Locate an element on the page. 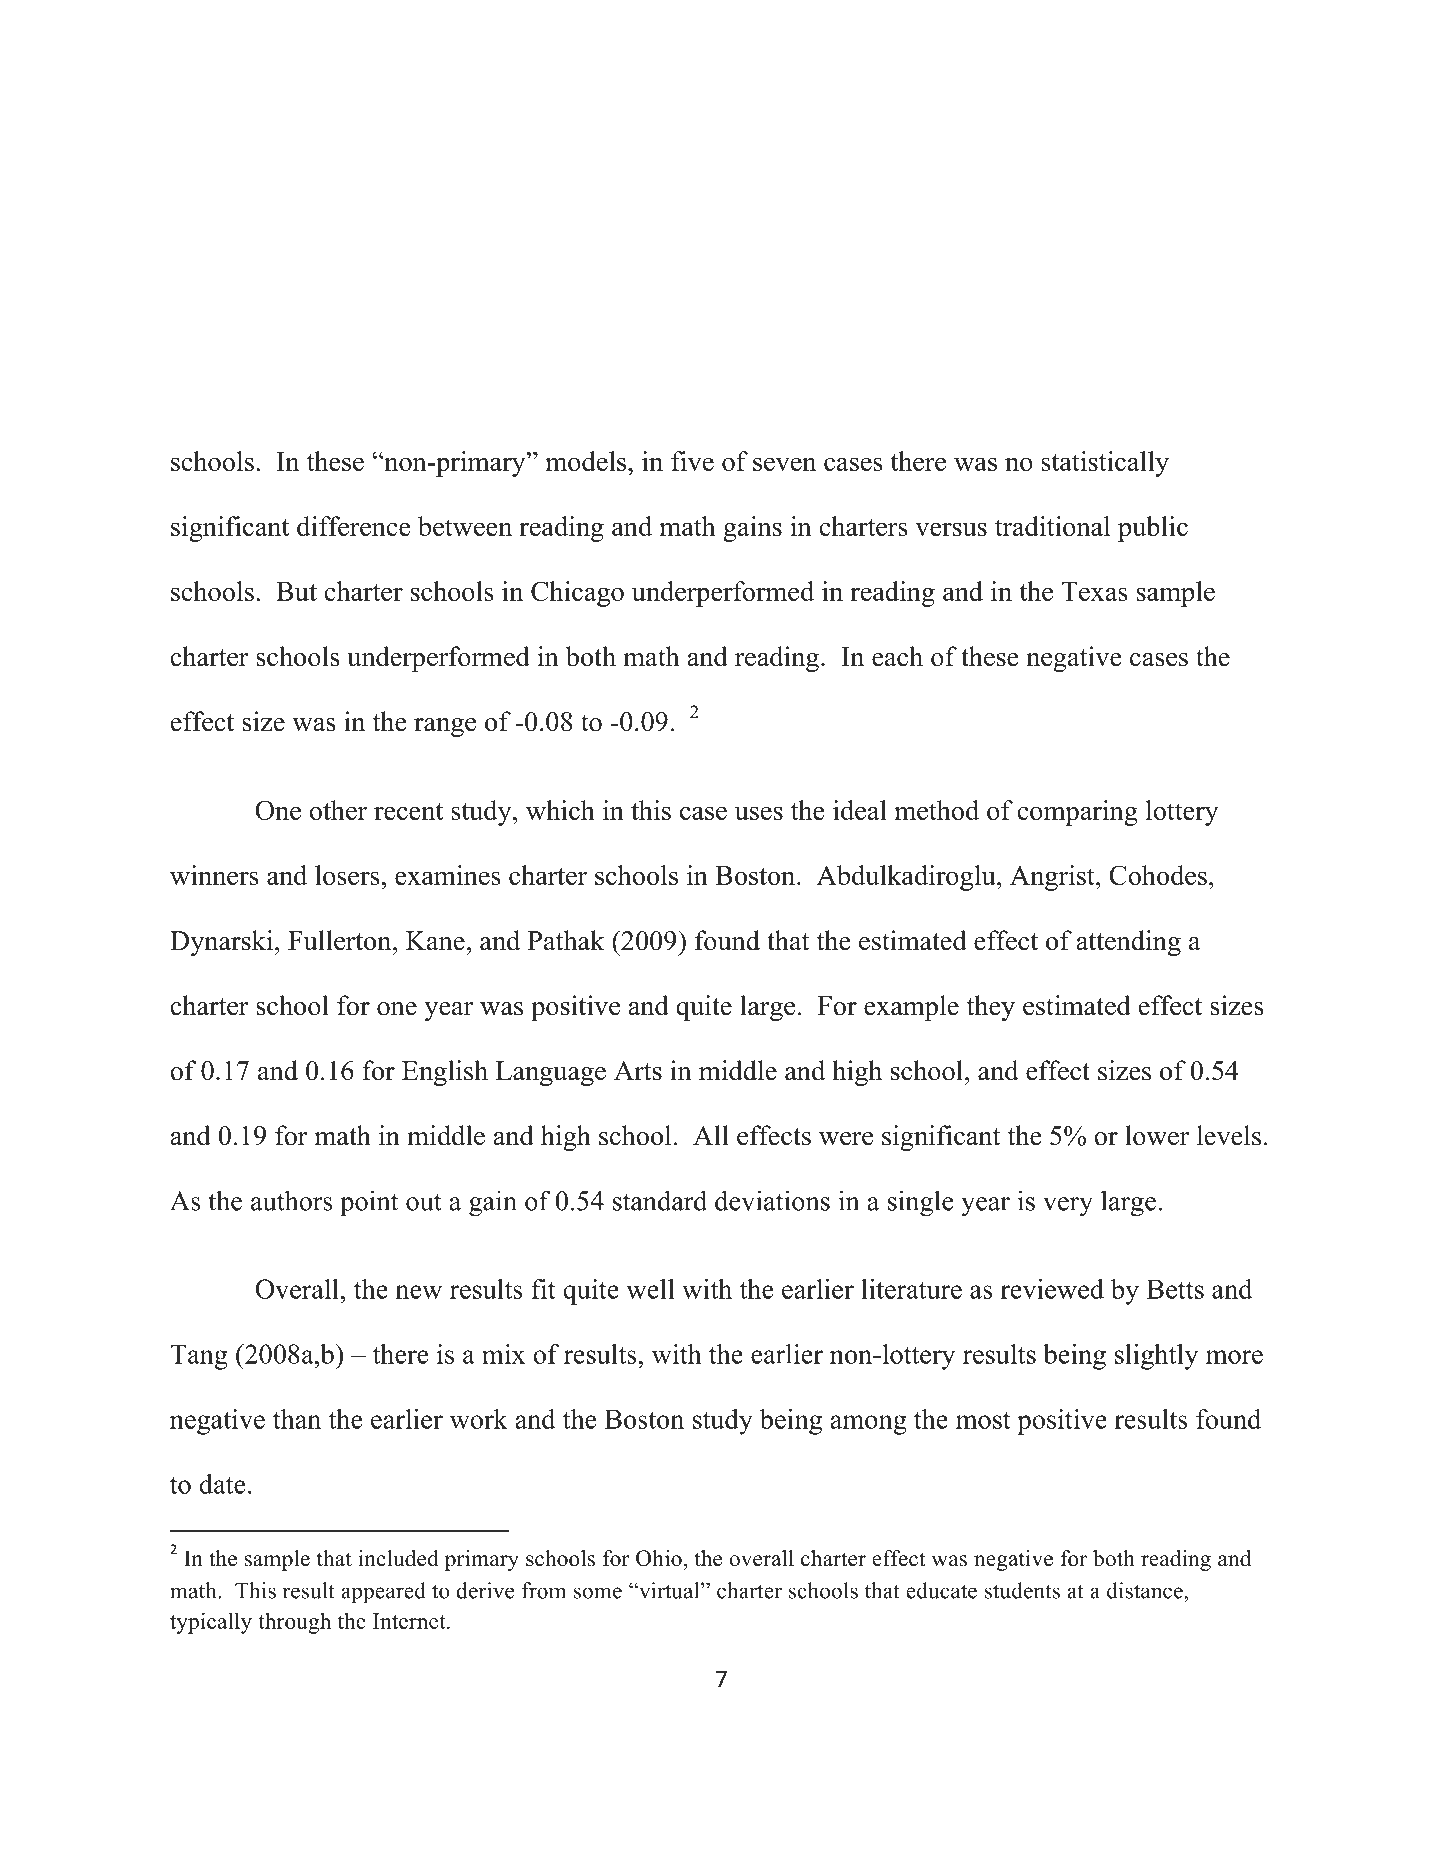  five is located at coordinates (692, 461).
